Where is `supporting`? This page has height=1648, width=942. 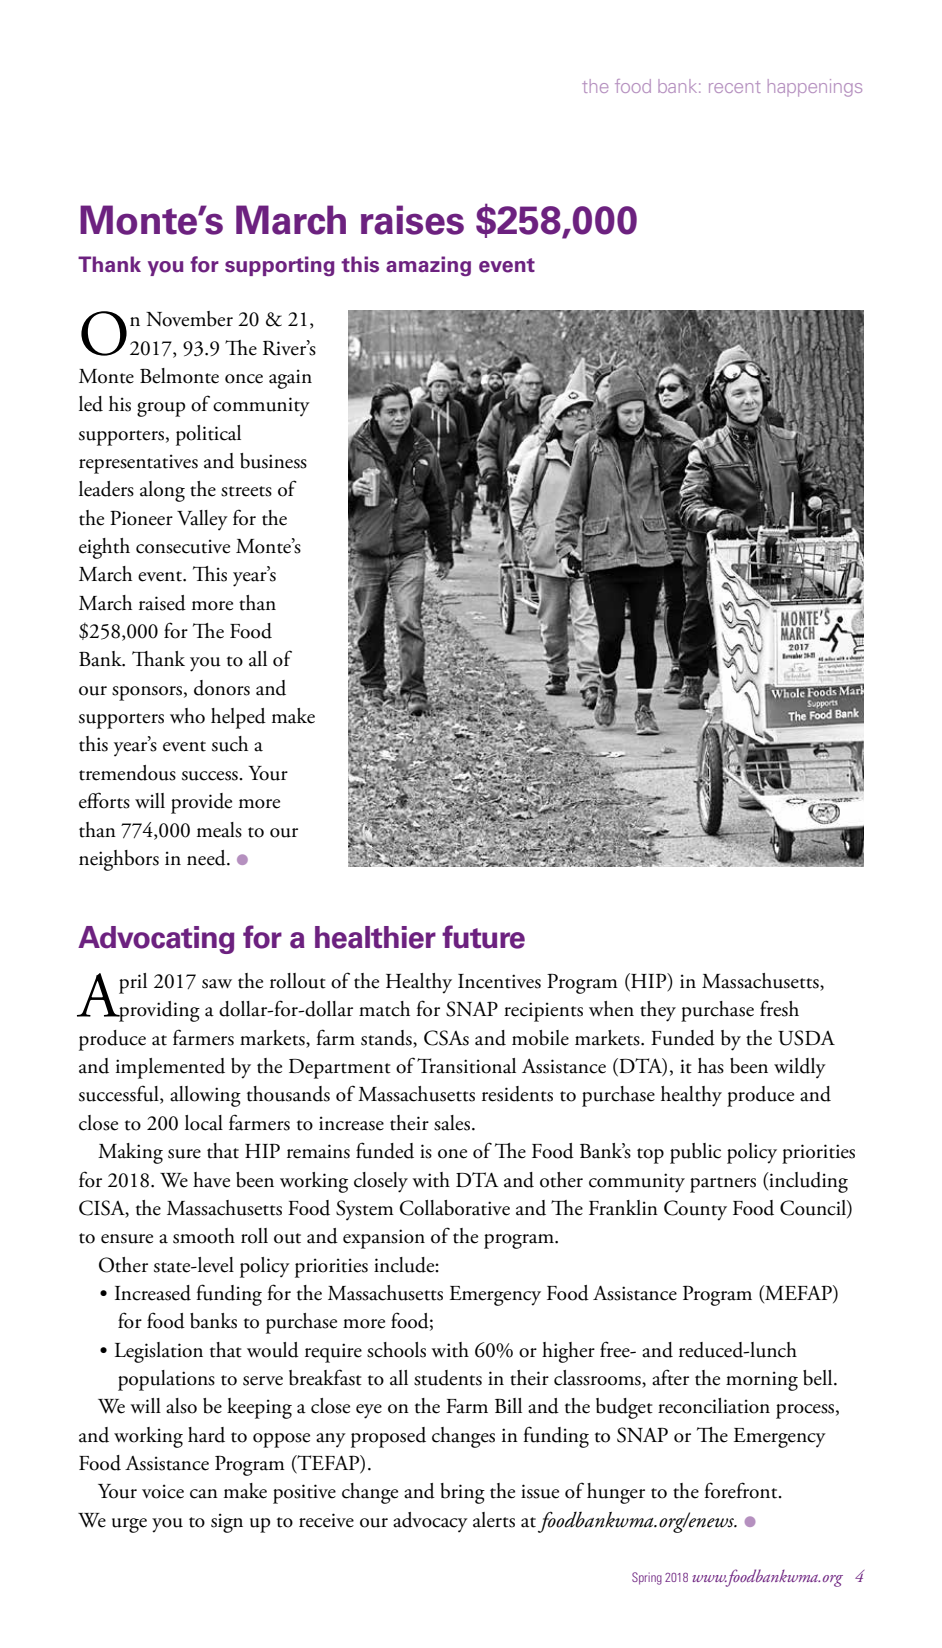
supporting is located at coordinates (279, 266).
